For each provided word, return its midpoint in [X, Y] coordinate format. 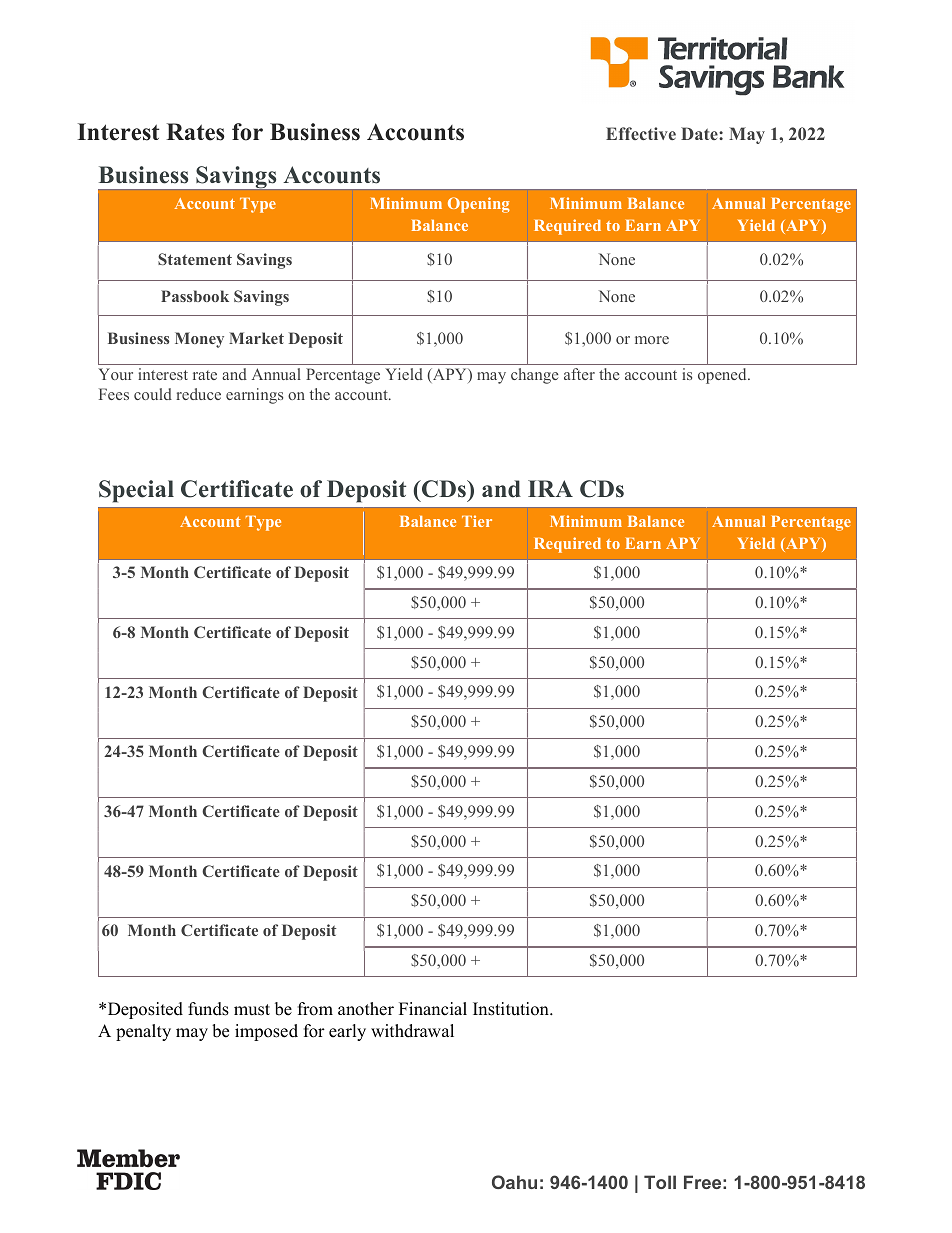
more [652, 340]
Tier [477, 521]
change [534, 376]
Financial [433, 1009]
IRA [550, 488]
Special [136, 491]
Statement [195, 259]
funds [208, 1009]
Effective [641, 133]
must [252, 1010]
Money [199, 340]
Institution [512, 1009]
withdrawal [412, 1031]
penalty [143, 1032]
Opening [479, 205]
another [366, 1009]
